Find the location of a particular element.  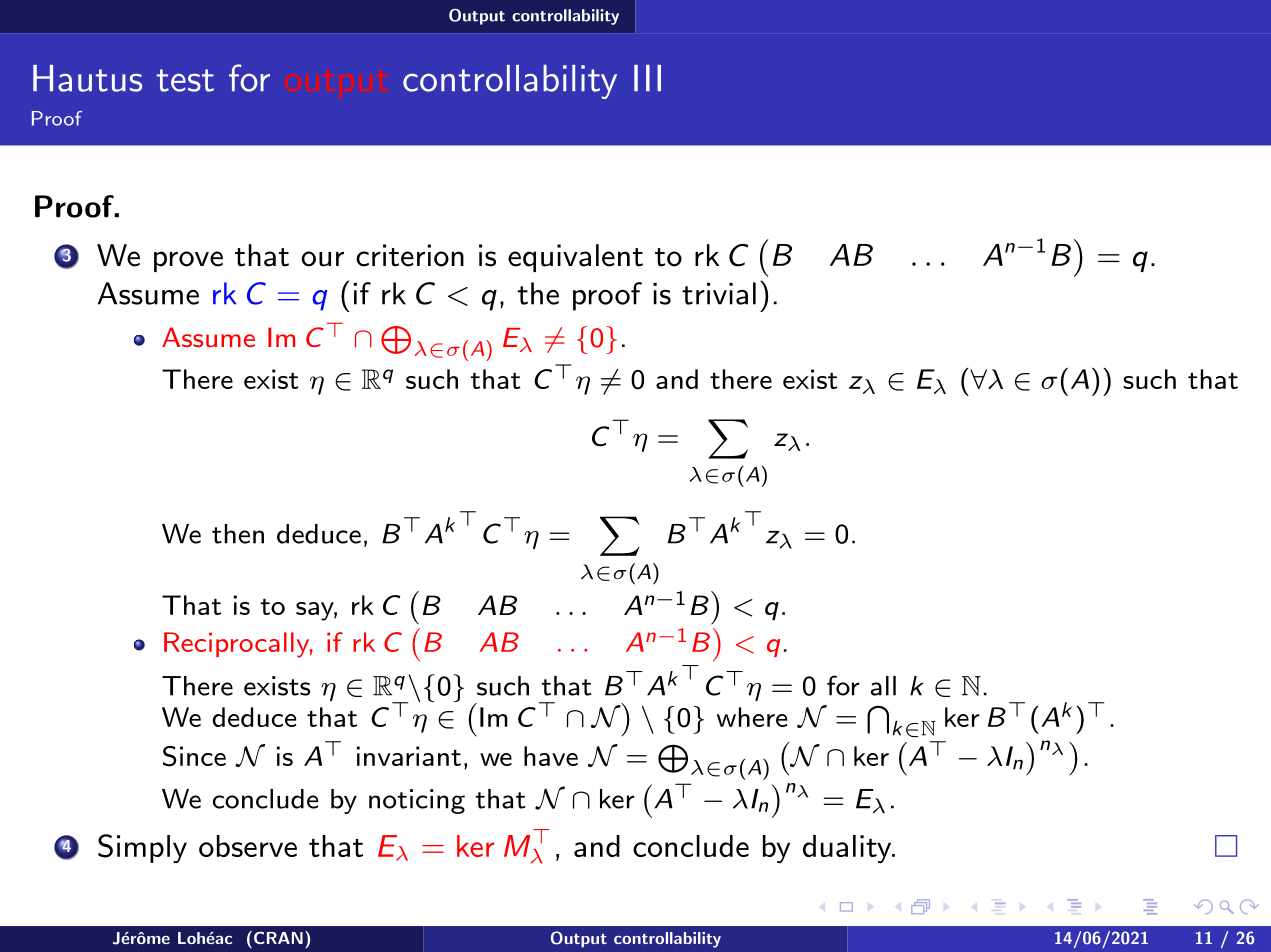

CRAN is located at coordinates (277, 937).
